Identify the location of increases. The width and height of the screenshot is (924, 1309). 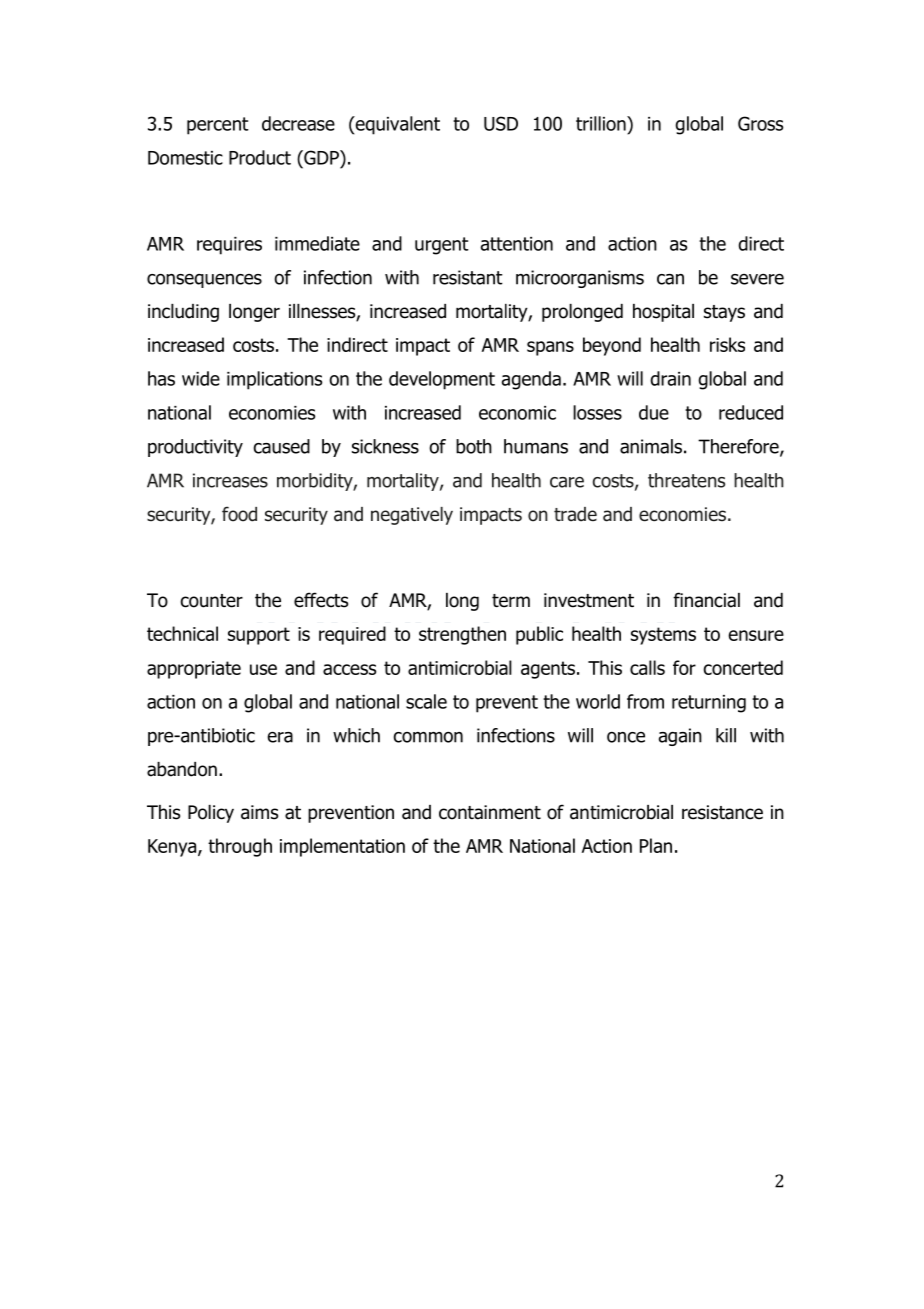
(230, 480).
